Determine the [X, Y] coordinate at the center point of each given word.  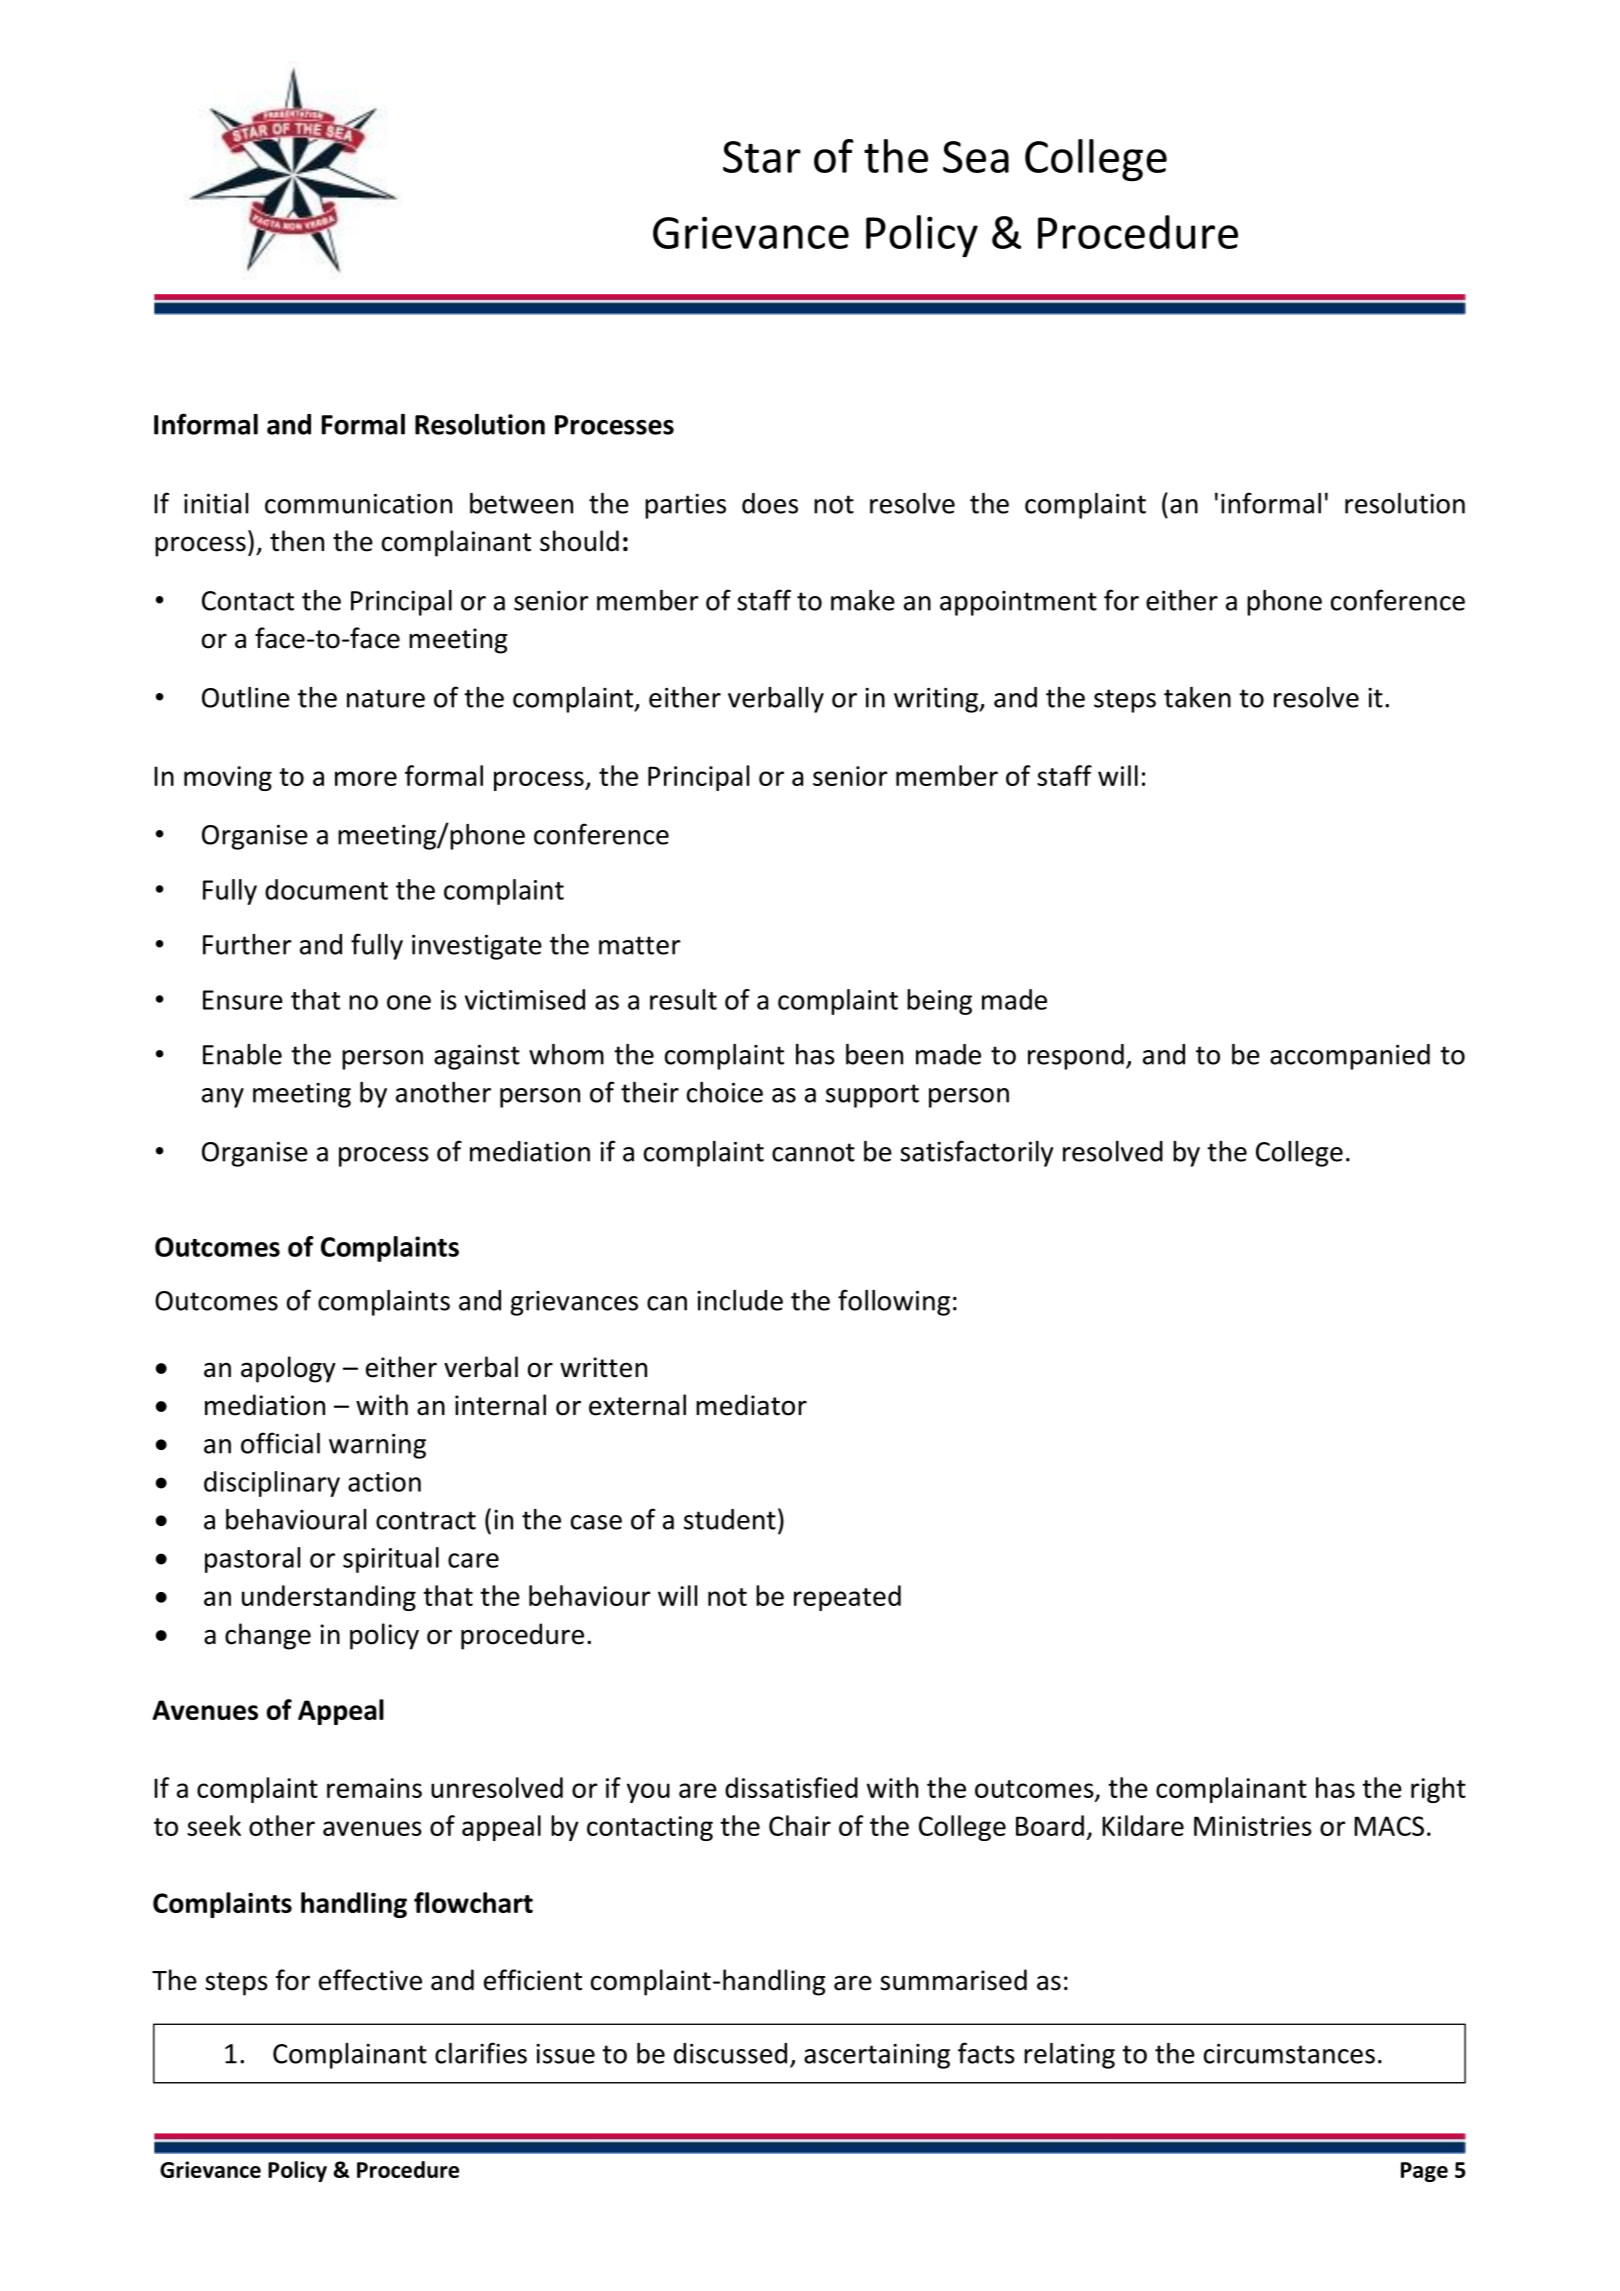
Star [762, 157]
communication [358, 504]
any [223, 1098]
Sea [976, 157]
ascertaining [877, 2056]
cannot [813, 1152]
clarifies [481, 2053]
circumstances [1289, 2054]
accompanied [1350, 1057]
